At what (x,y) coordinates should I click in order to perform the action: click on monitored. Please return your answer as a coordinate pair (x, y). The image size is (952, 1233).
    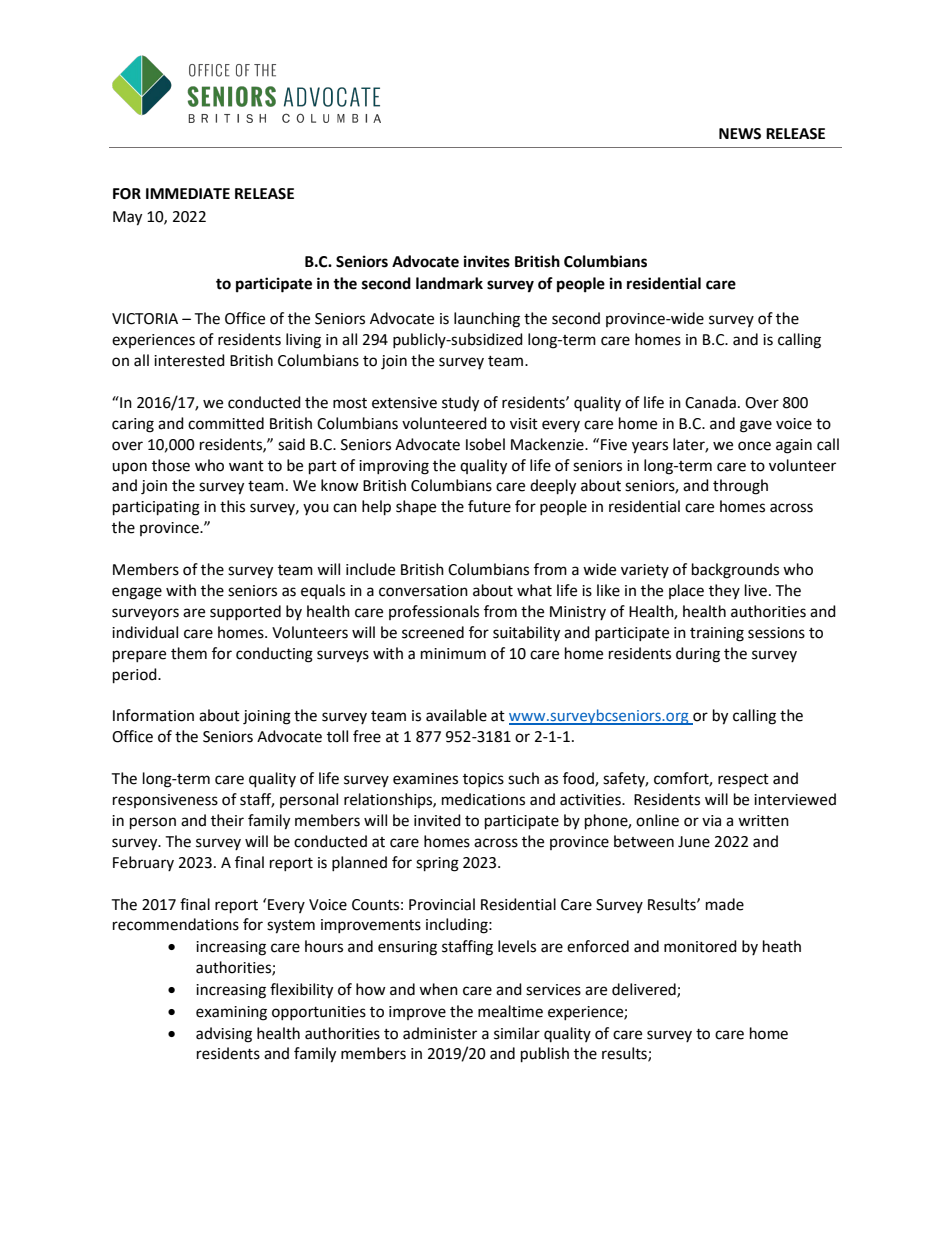
    Looking at the image, I should click on (700, 946).
